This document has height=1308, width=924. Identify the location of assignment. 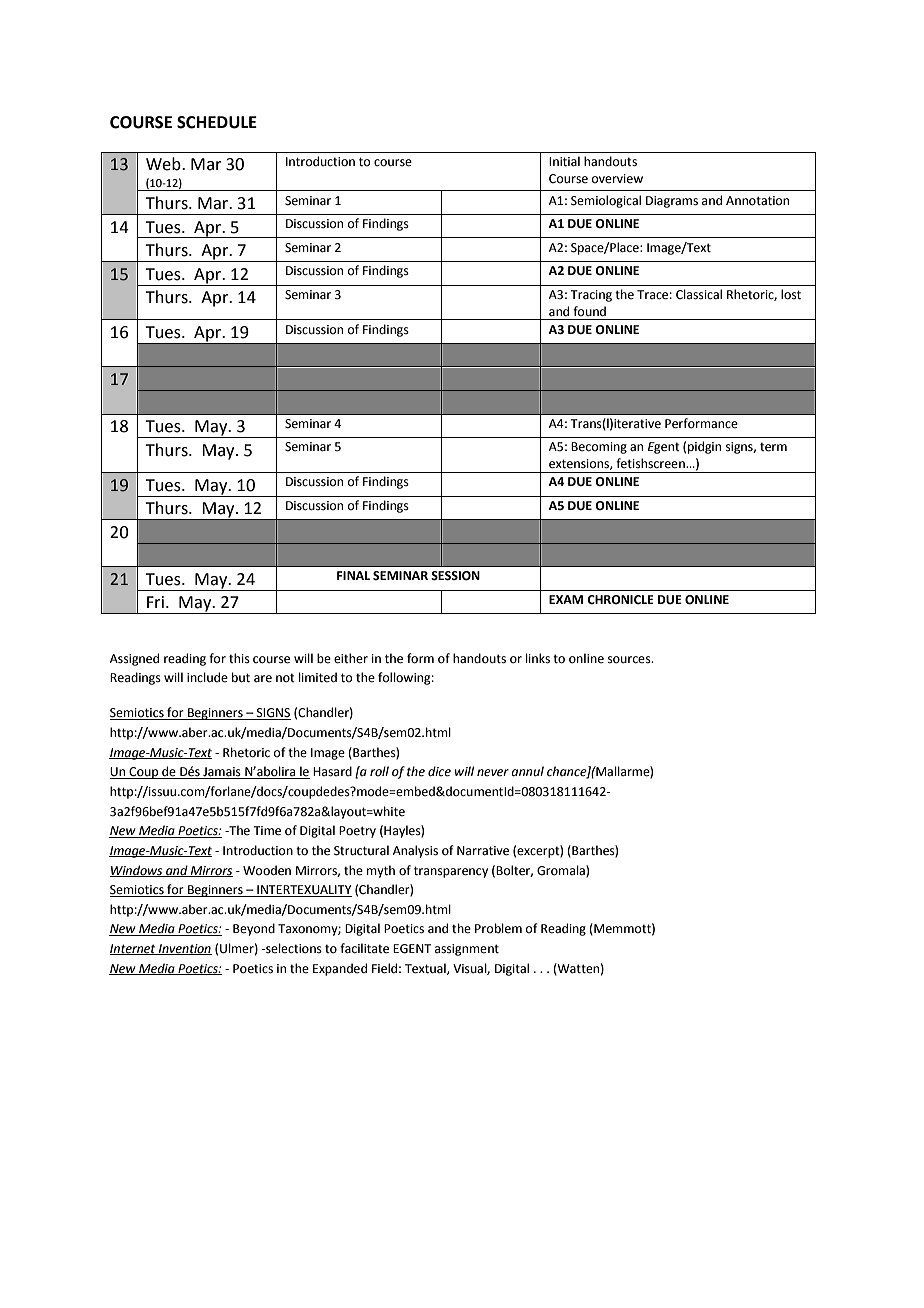
(467, 950).
